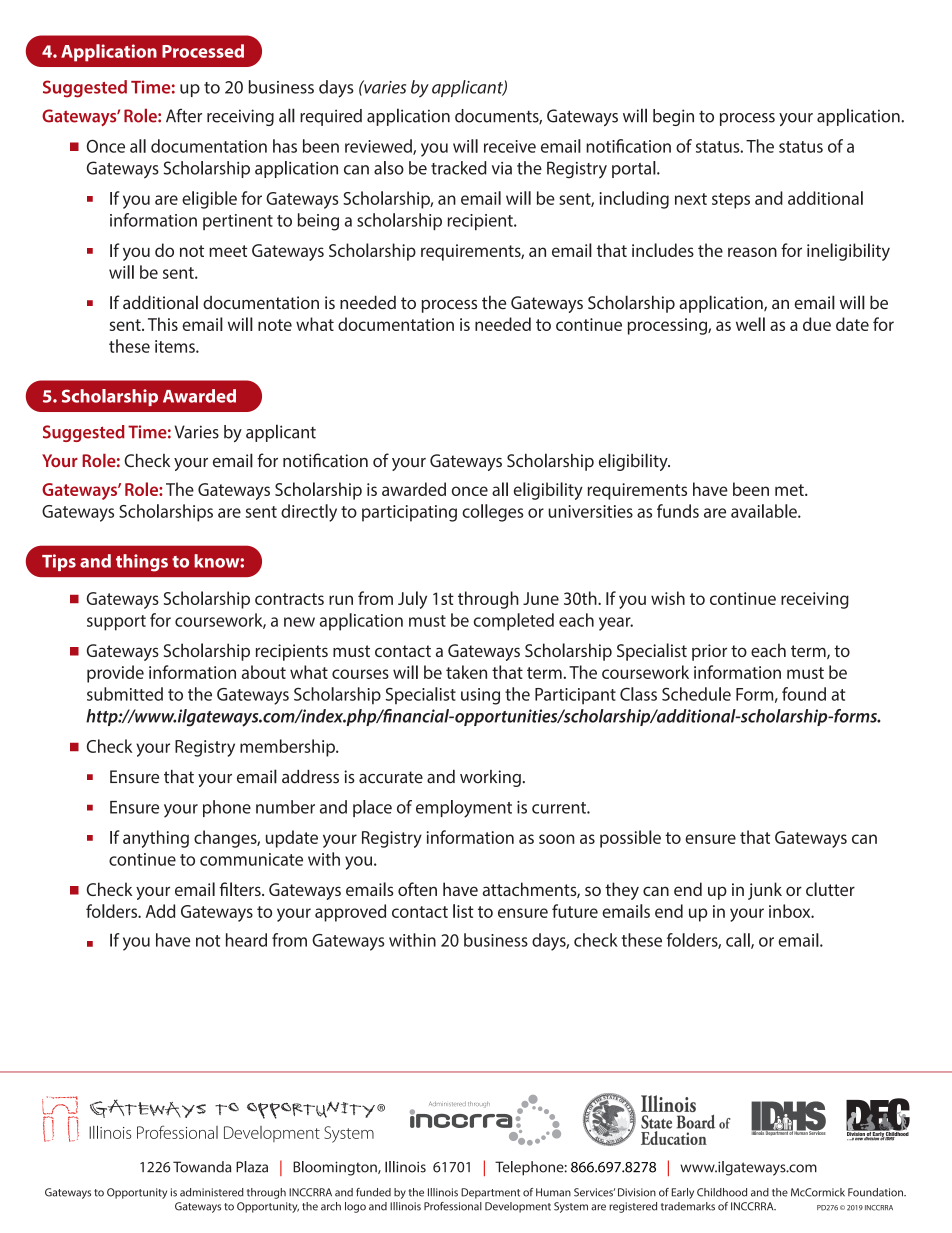  Describe the element at coordinates (709, 652) in the document. I see `prior` at that location.
